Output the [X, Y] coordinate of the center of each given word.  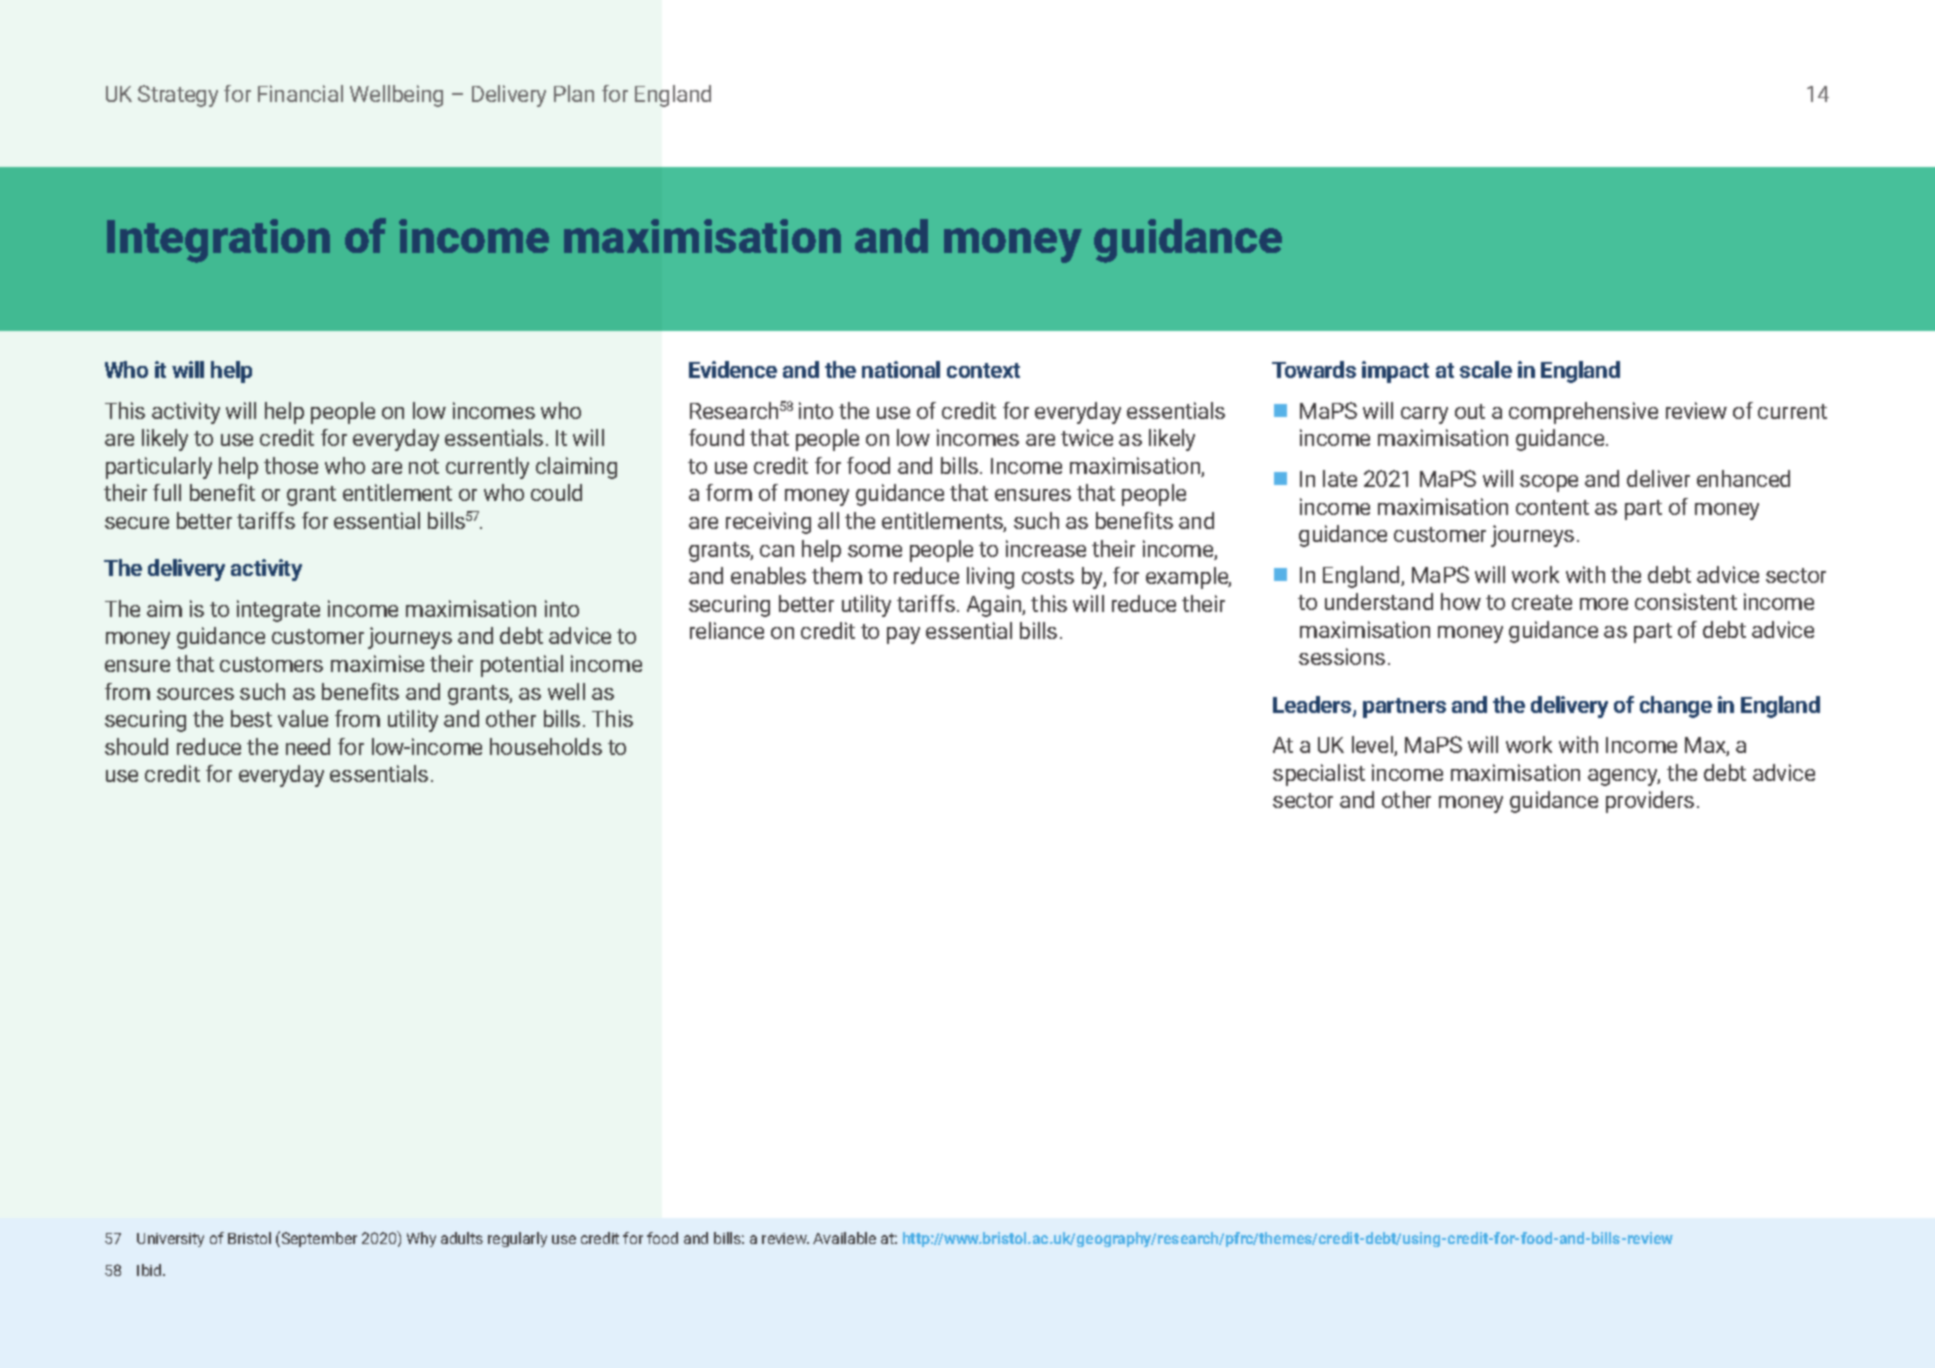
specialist [1319, 775]
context [983, 370]
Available [844, 1238]
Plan [574, 93]
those [291, 465]
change [1676, 707]
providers [1650, 802]
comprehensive [1583, 413]
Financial [300, 93]
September [318, 1239]
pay [903, 635]
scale [1486, 369]
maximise [377, 663]
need [308, 746]
